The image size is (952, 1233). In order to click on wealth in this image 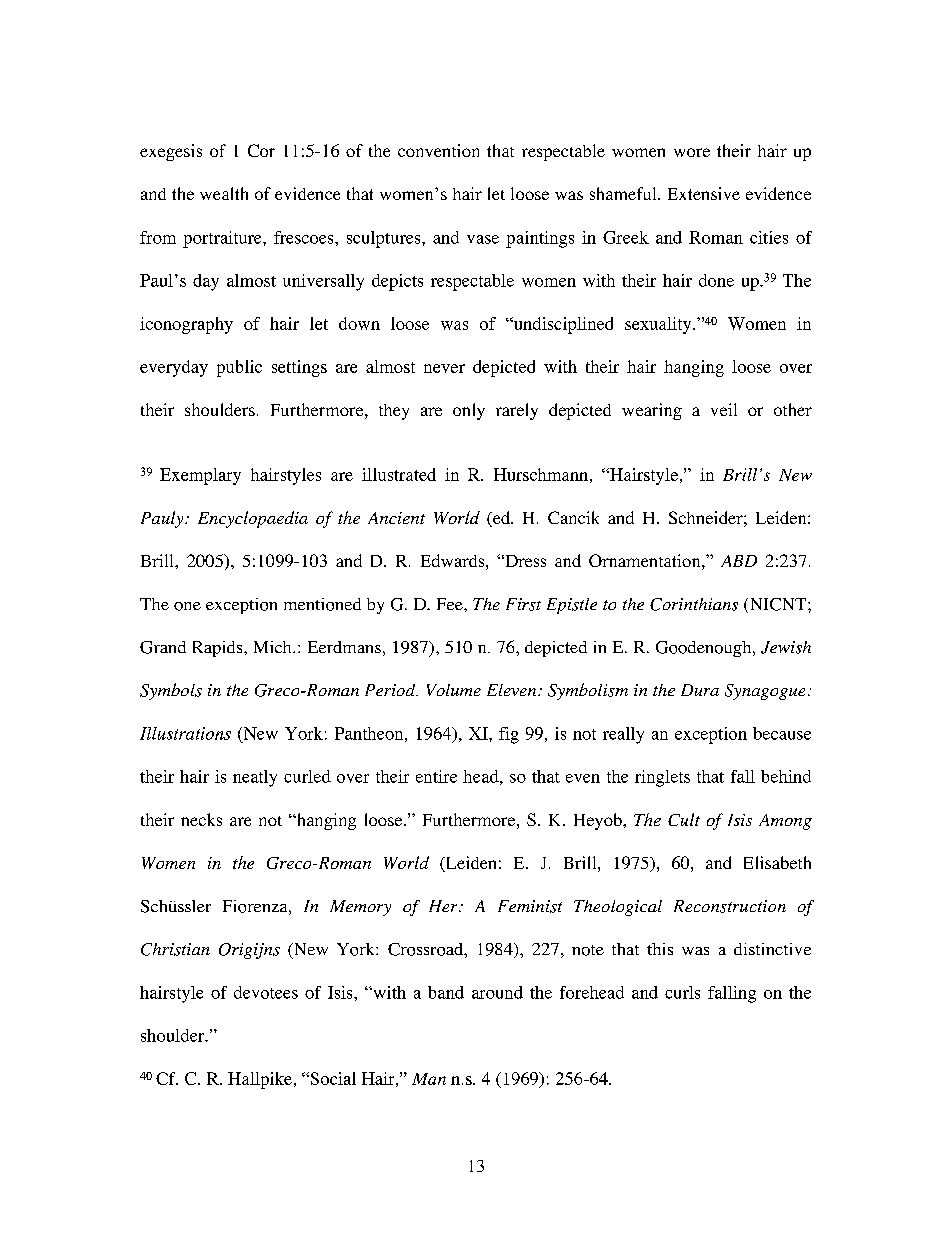, I will do `click(224, 193)`.
